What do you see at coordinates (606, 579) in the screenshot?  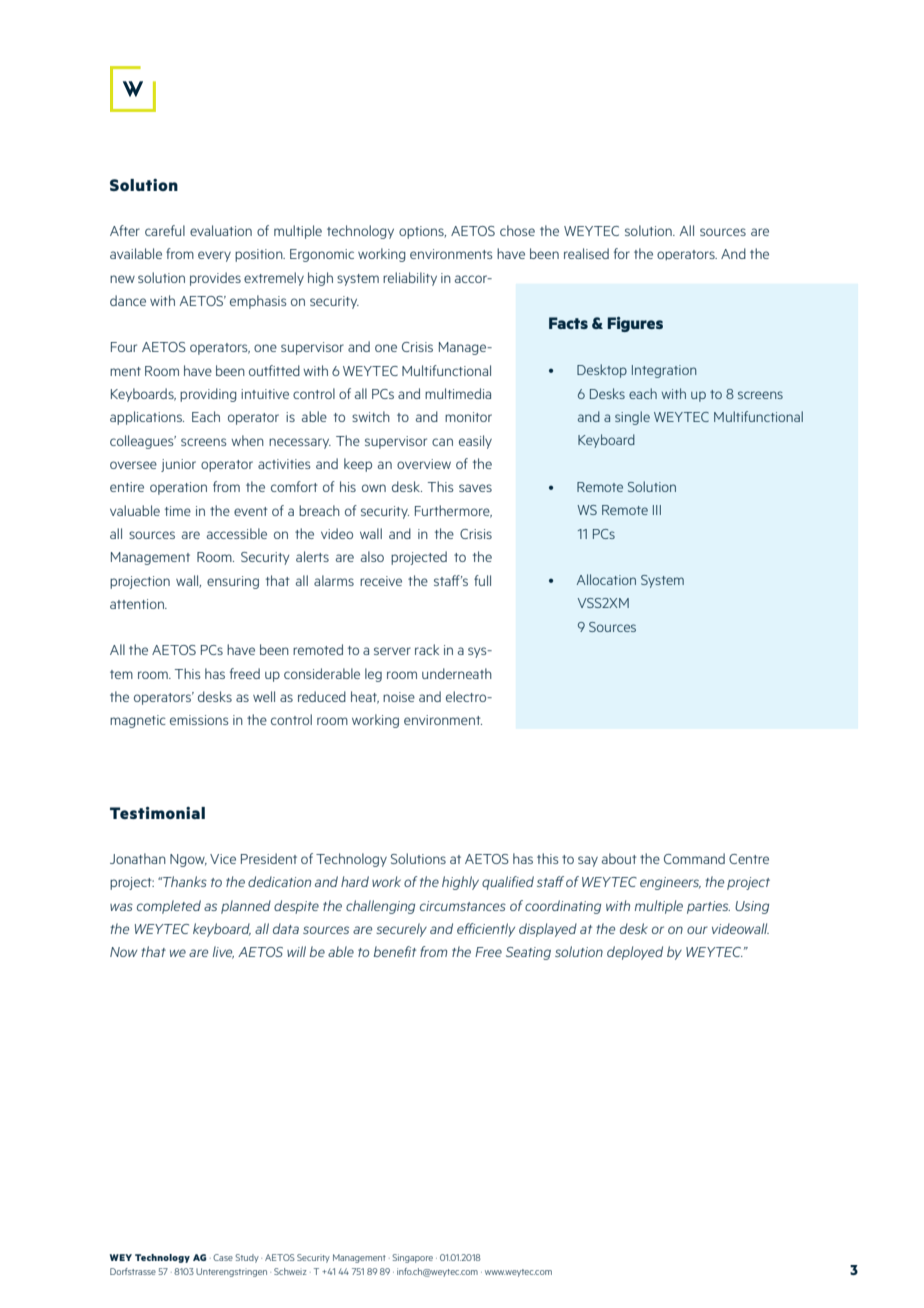 I see `Allocation` at bounding box center [606, 579].
